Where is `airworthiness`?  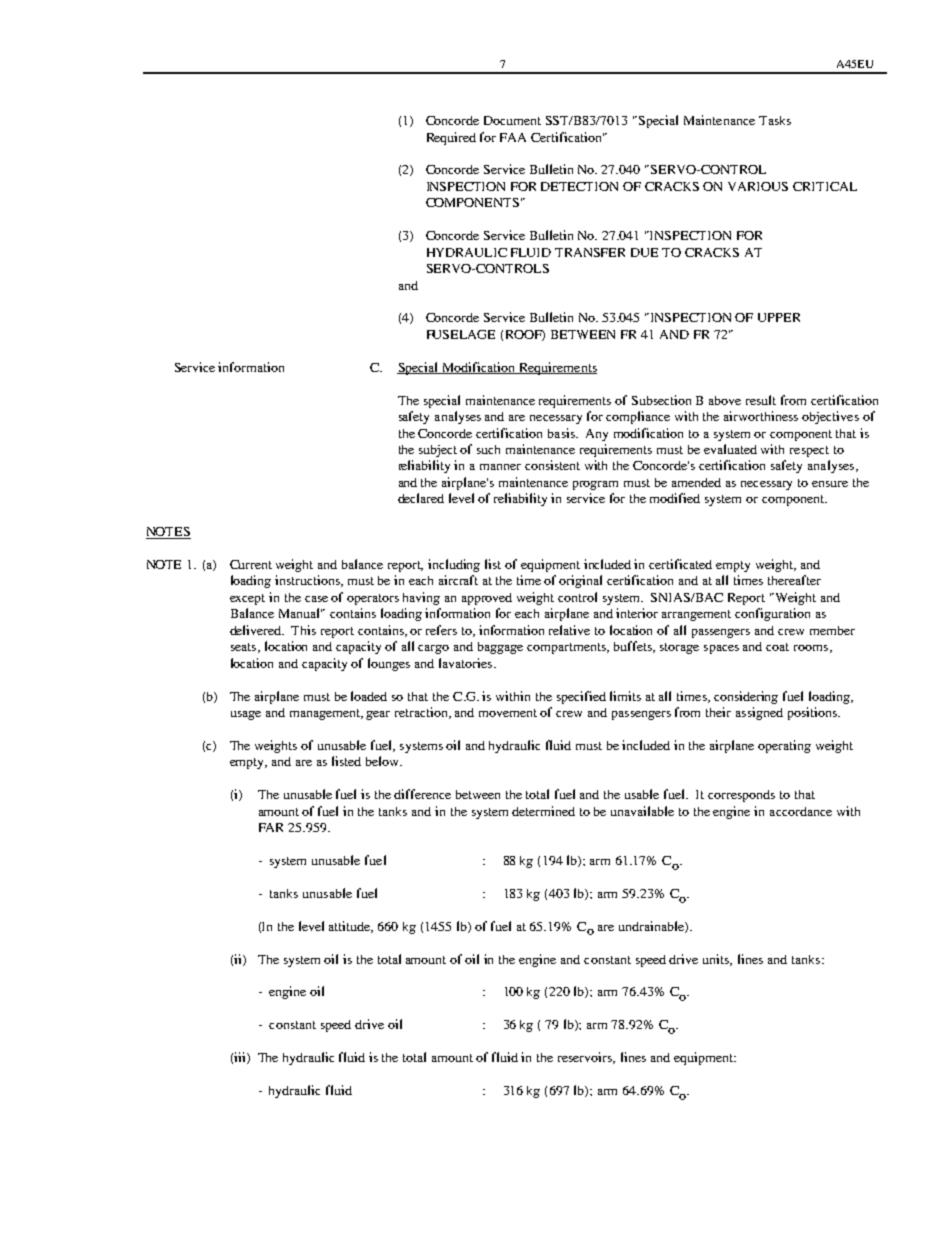 airworthiness is located at coordinates (761, 416).
